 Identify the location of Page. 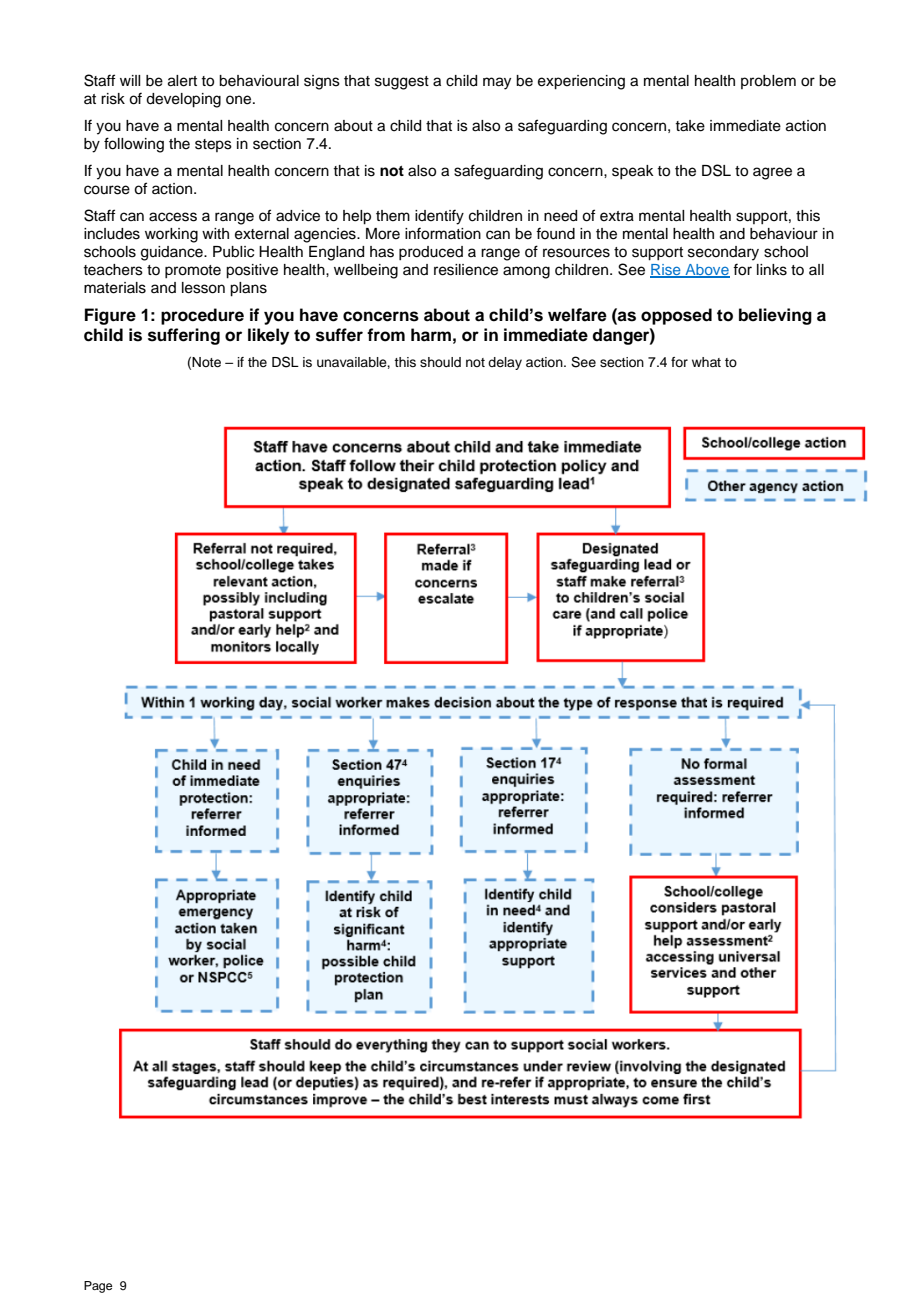
(98, 1287).
